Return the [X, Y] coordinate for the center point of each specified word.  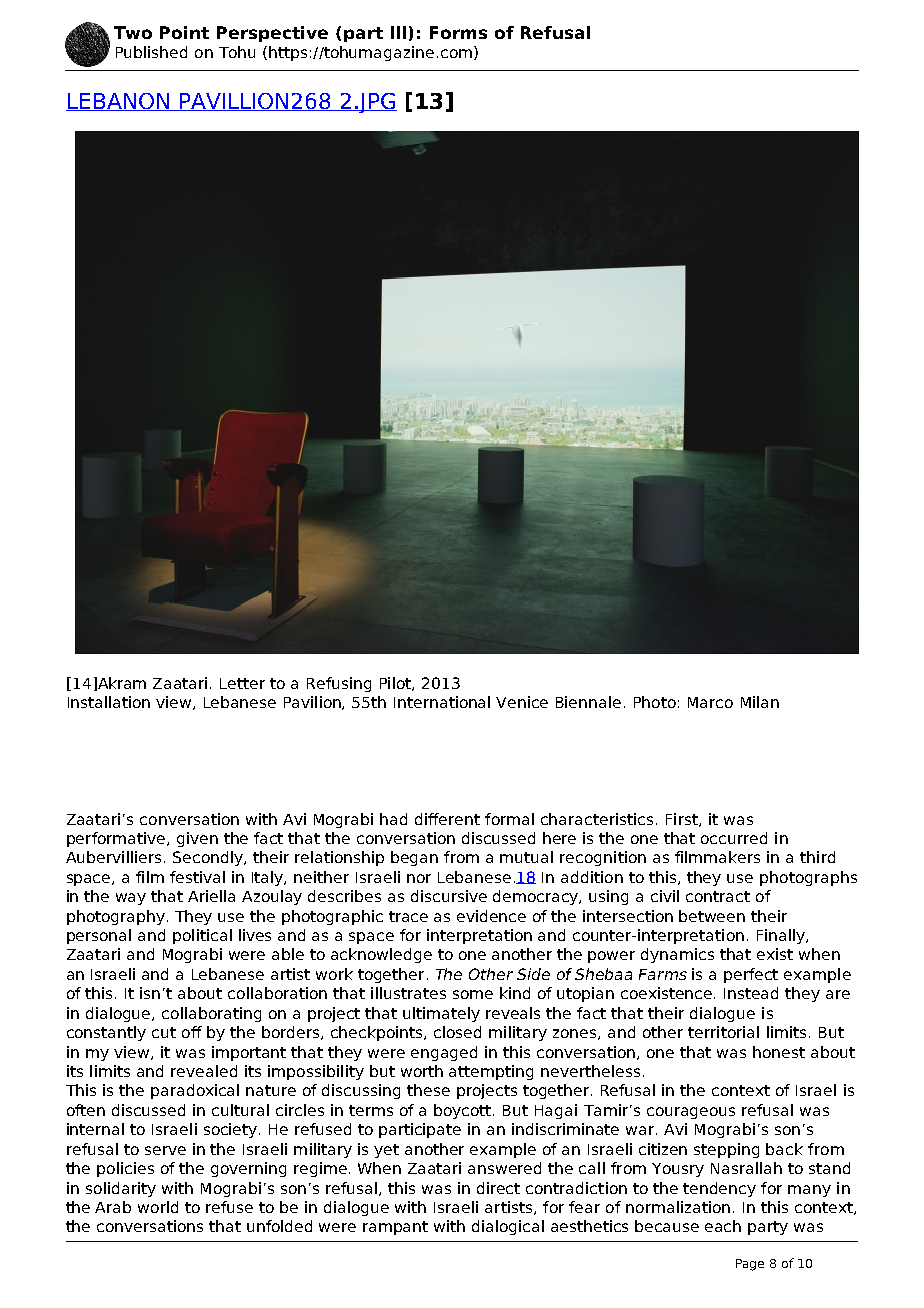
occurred [734, 838]
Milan [760, 702]
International [442, 702]
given [197, 839]
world [158, 1207]
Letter [242, 683]
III [398, 32]
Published [151, 52]
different [447, 819]
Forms [458, 32]
